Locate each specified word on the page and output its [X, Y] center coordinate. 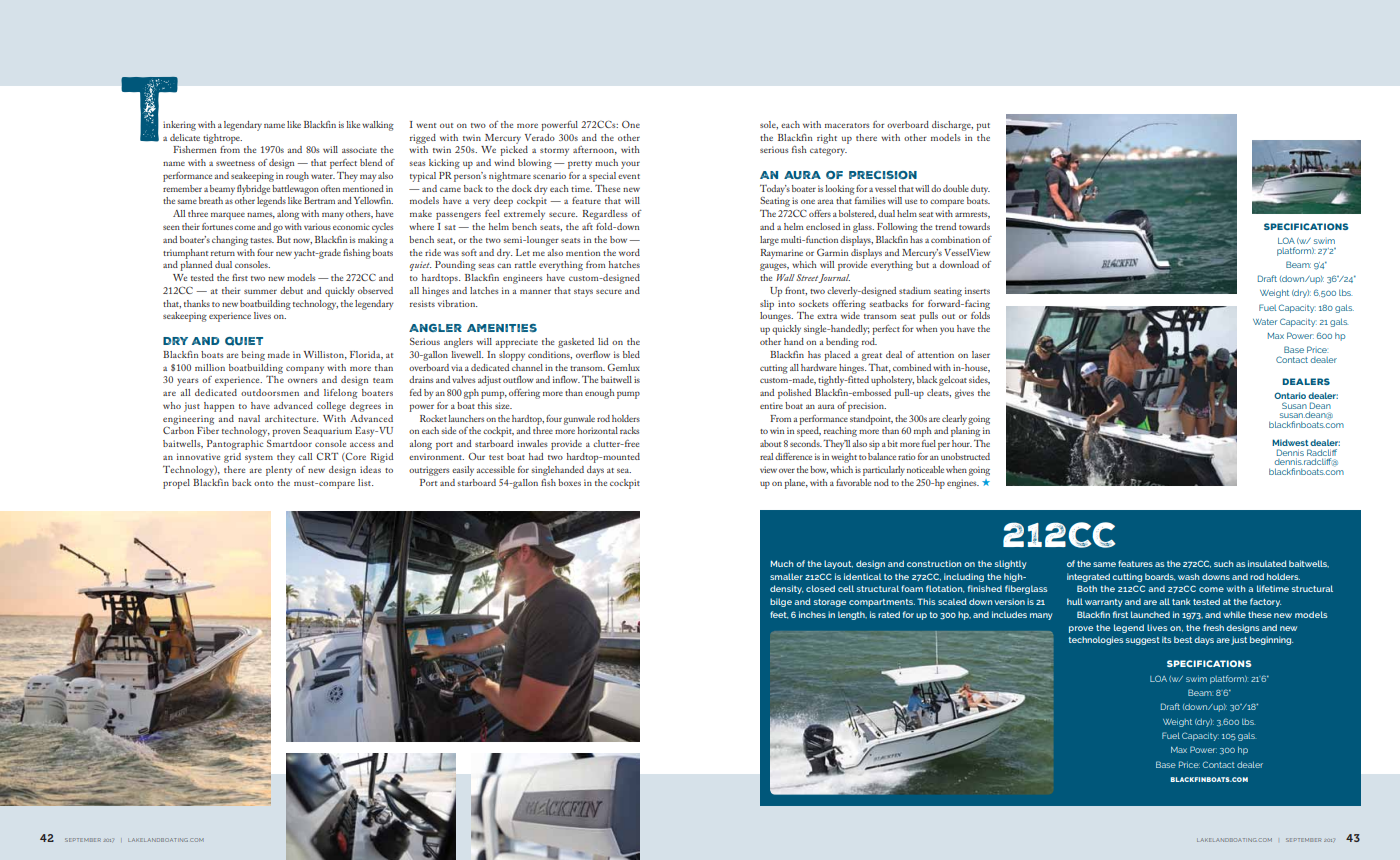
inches [812, 614]
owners [302, 380]
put [983, 127]
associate [359, 149]
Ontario [1290, 395]
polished [794, 394]
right [827, 139]
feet [779, 615]
